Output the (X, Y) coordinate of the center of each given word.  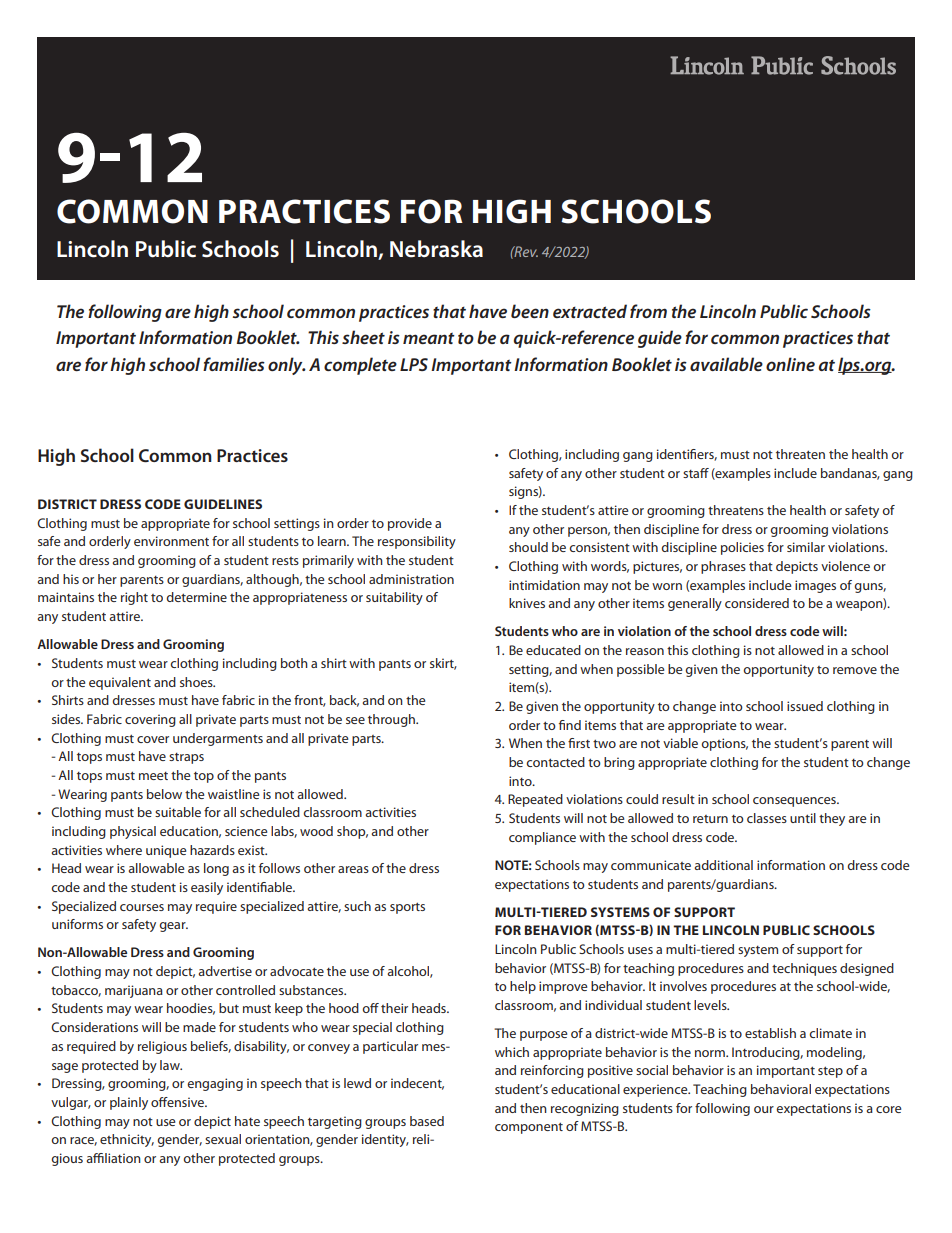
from (648, 311)
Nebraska (436, 249)
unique (166, 851)
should (528, 547)
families (234, 364)
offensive (178, 1102)
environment (171, 541)
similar (806, 547)
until (803, 818)
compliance (542, 838)
